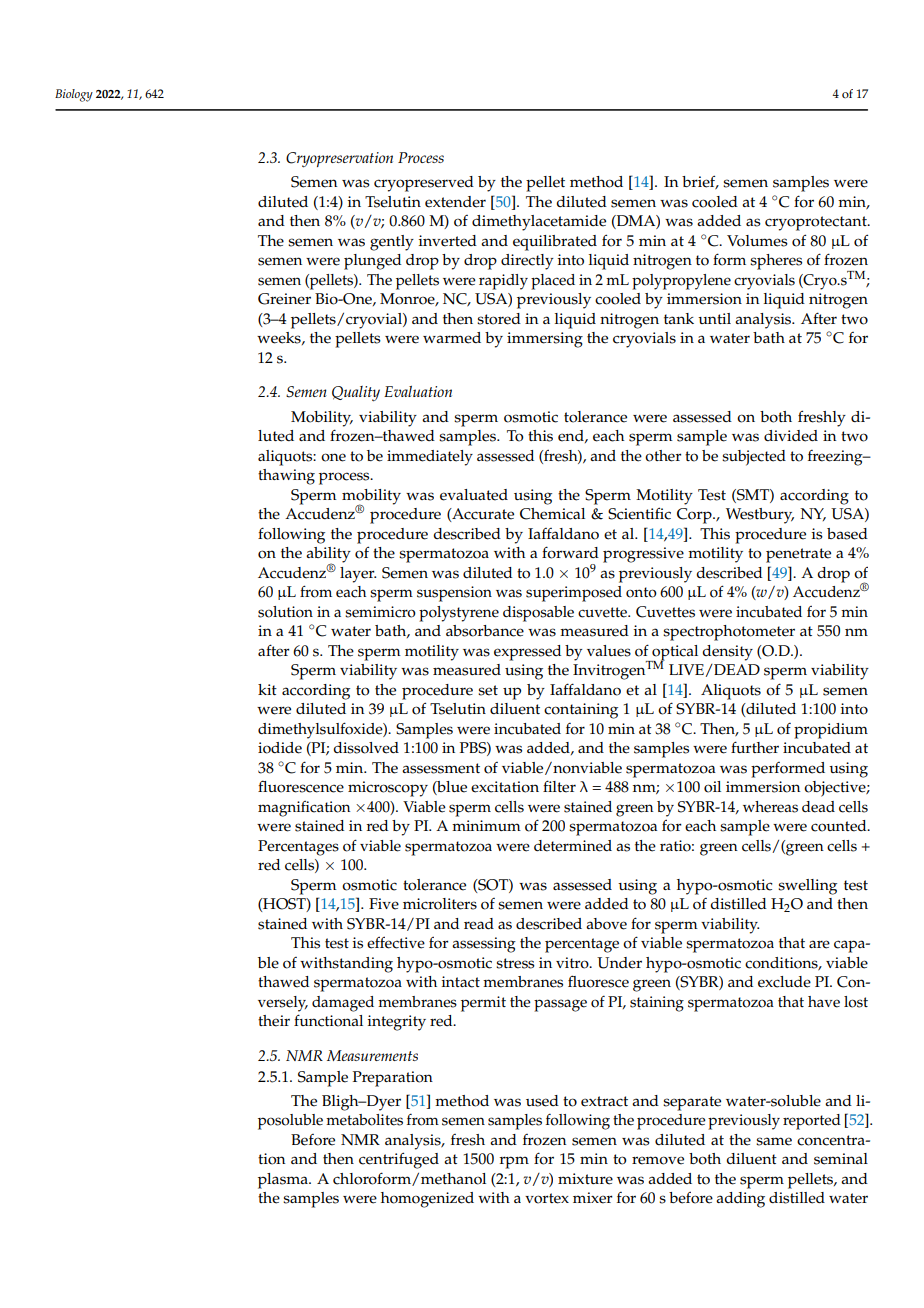 The width and height of the image is (924, 1308). Describe the element at coordinates (284, 299) in the image. I see `Greiner` at that location.
